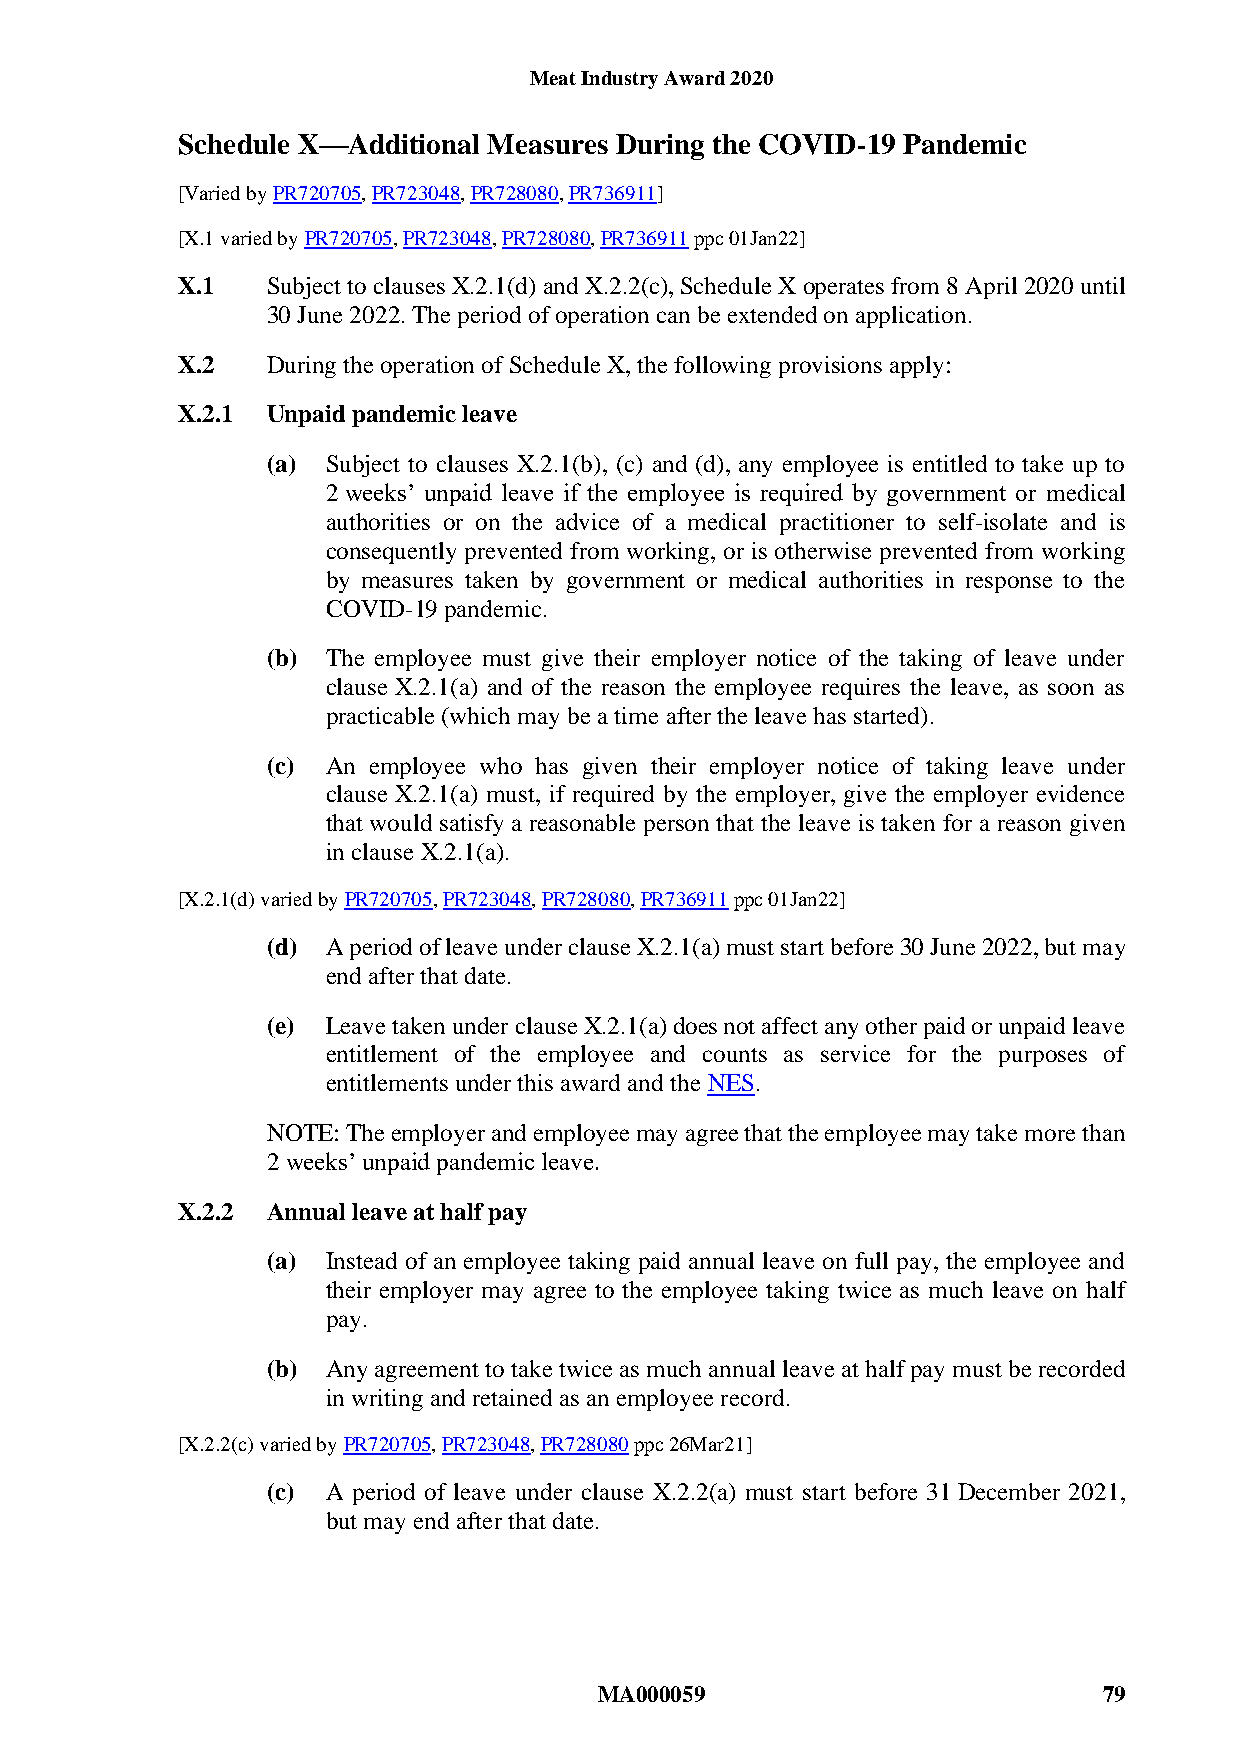 Image resolution: width=1244 pixels, height=1760 pixels. What do you see at coordinates (695, 1025) in the screenshot?
I see `does` at bounding box center [695, 1025].
